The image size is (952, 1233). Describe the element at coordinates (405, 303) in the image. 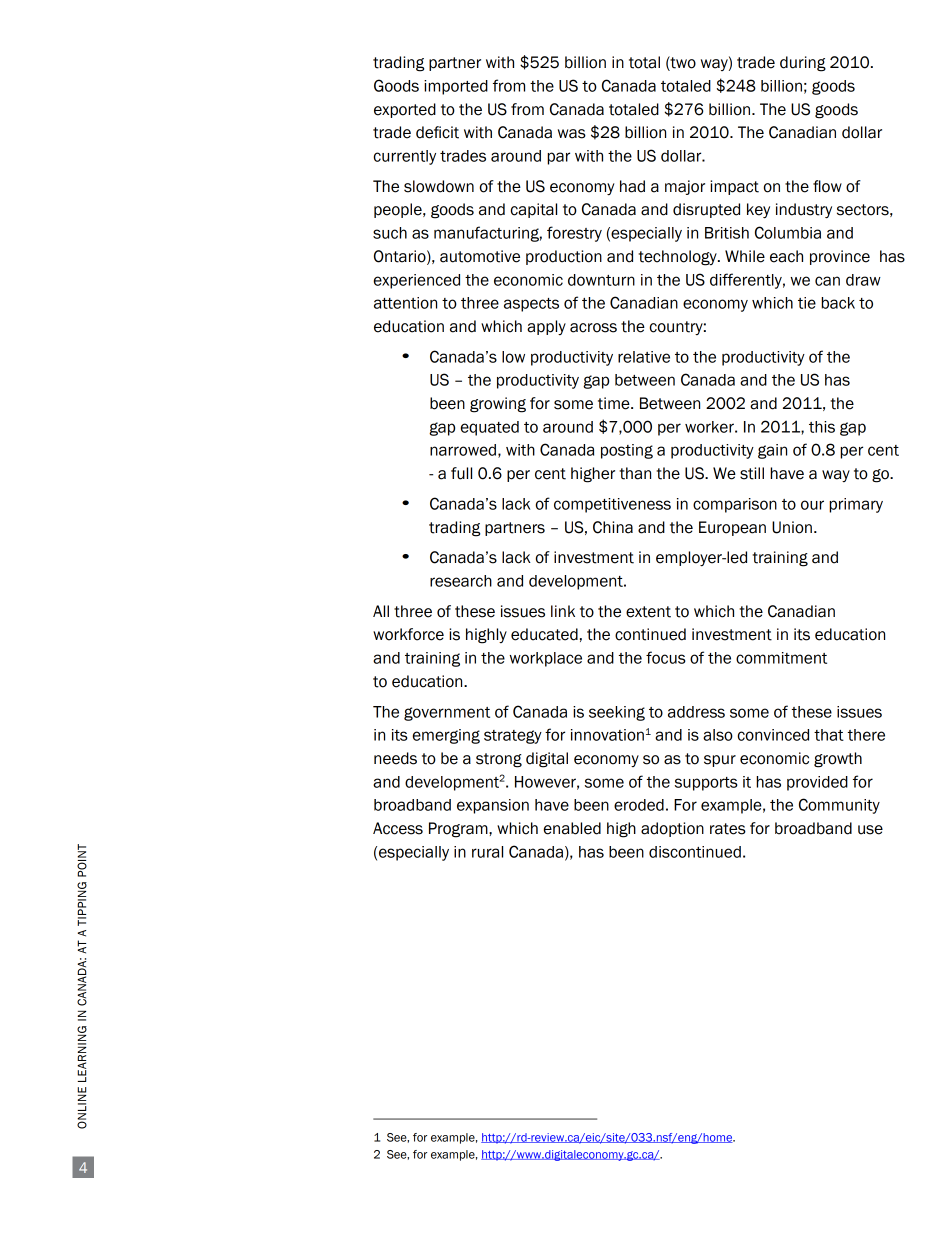

I see `attention` at that location.
